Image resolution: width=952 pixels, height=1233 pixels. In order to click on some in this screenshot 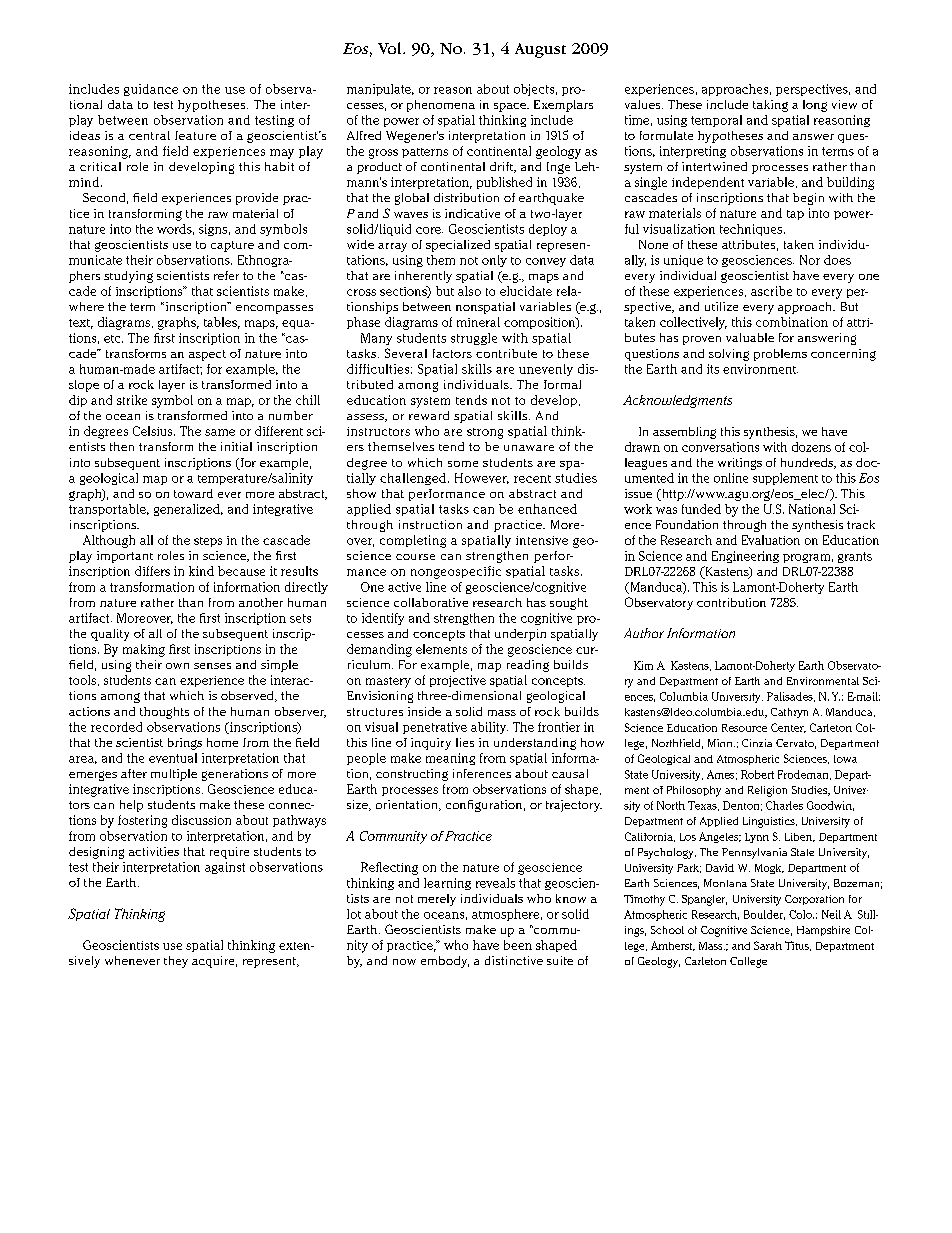, I will do `click(463, 464)`.
